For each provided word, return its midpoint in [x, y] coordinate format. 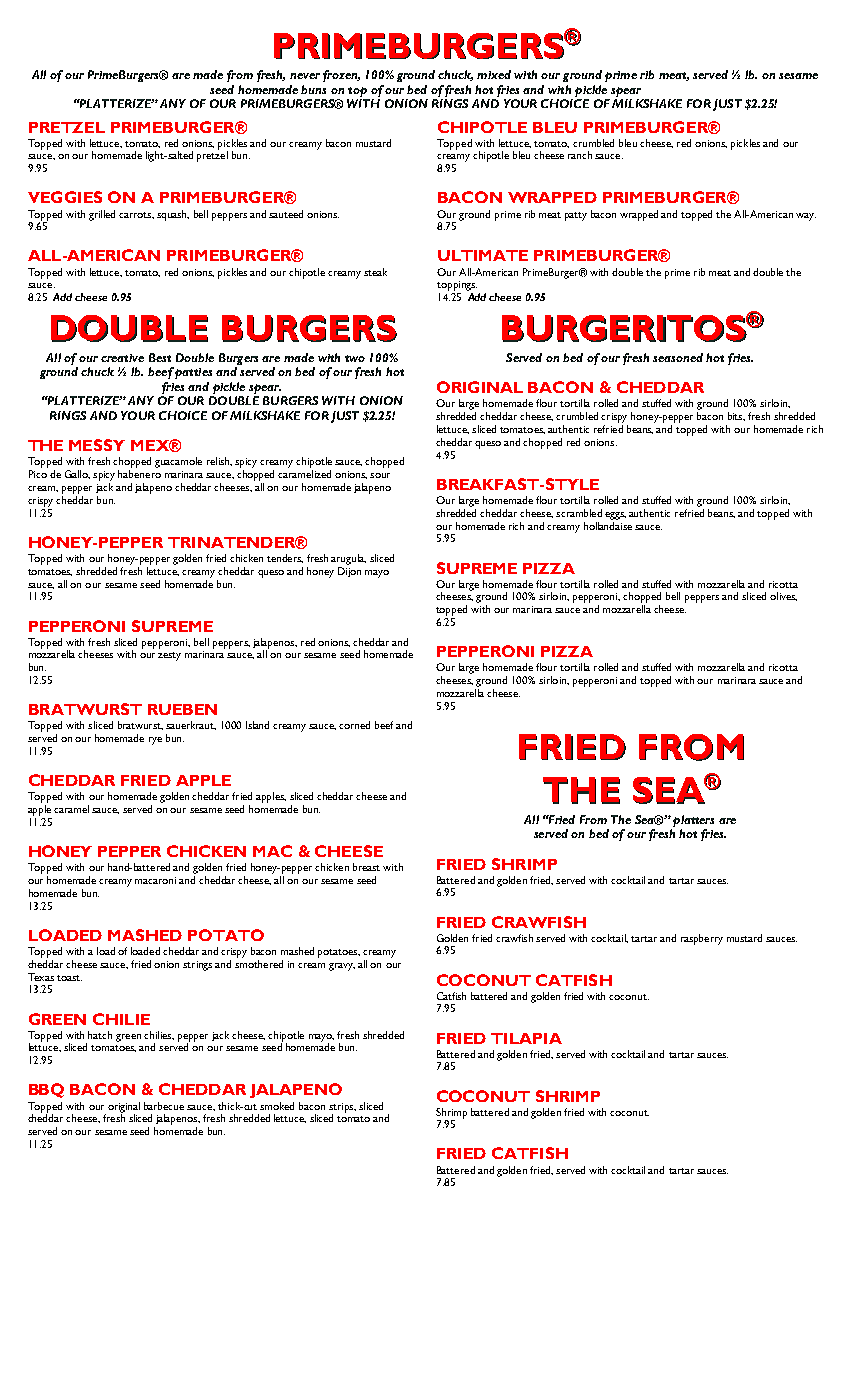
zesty [169, 656]
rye [155, 741]
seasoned [678, 357]
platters [693, 821]
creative [122, 358]
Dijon [349, 572]
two [355, 358]
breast [366, 867]
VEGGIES [65, 197]
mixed [494, 74]
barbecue [164, 1106]
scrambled [579, 513]
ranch [580, 155]
